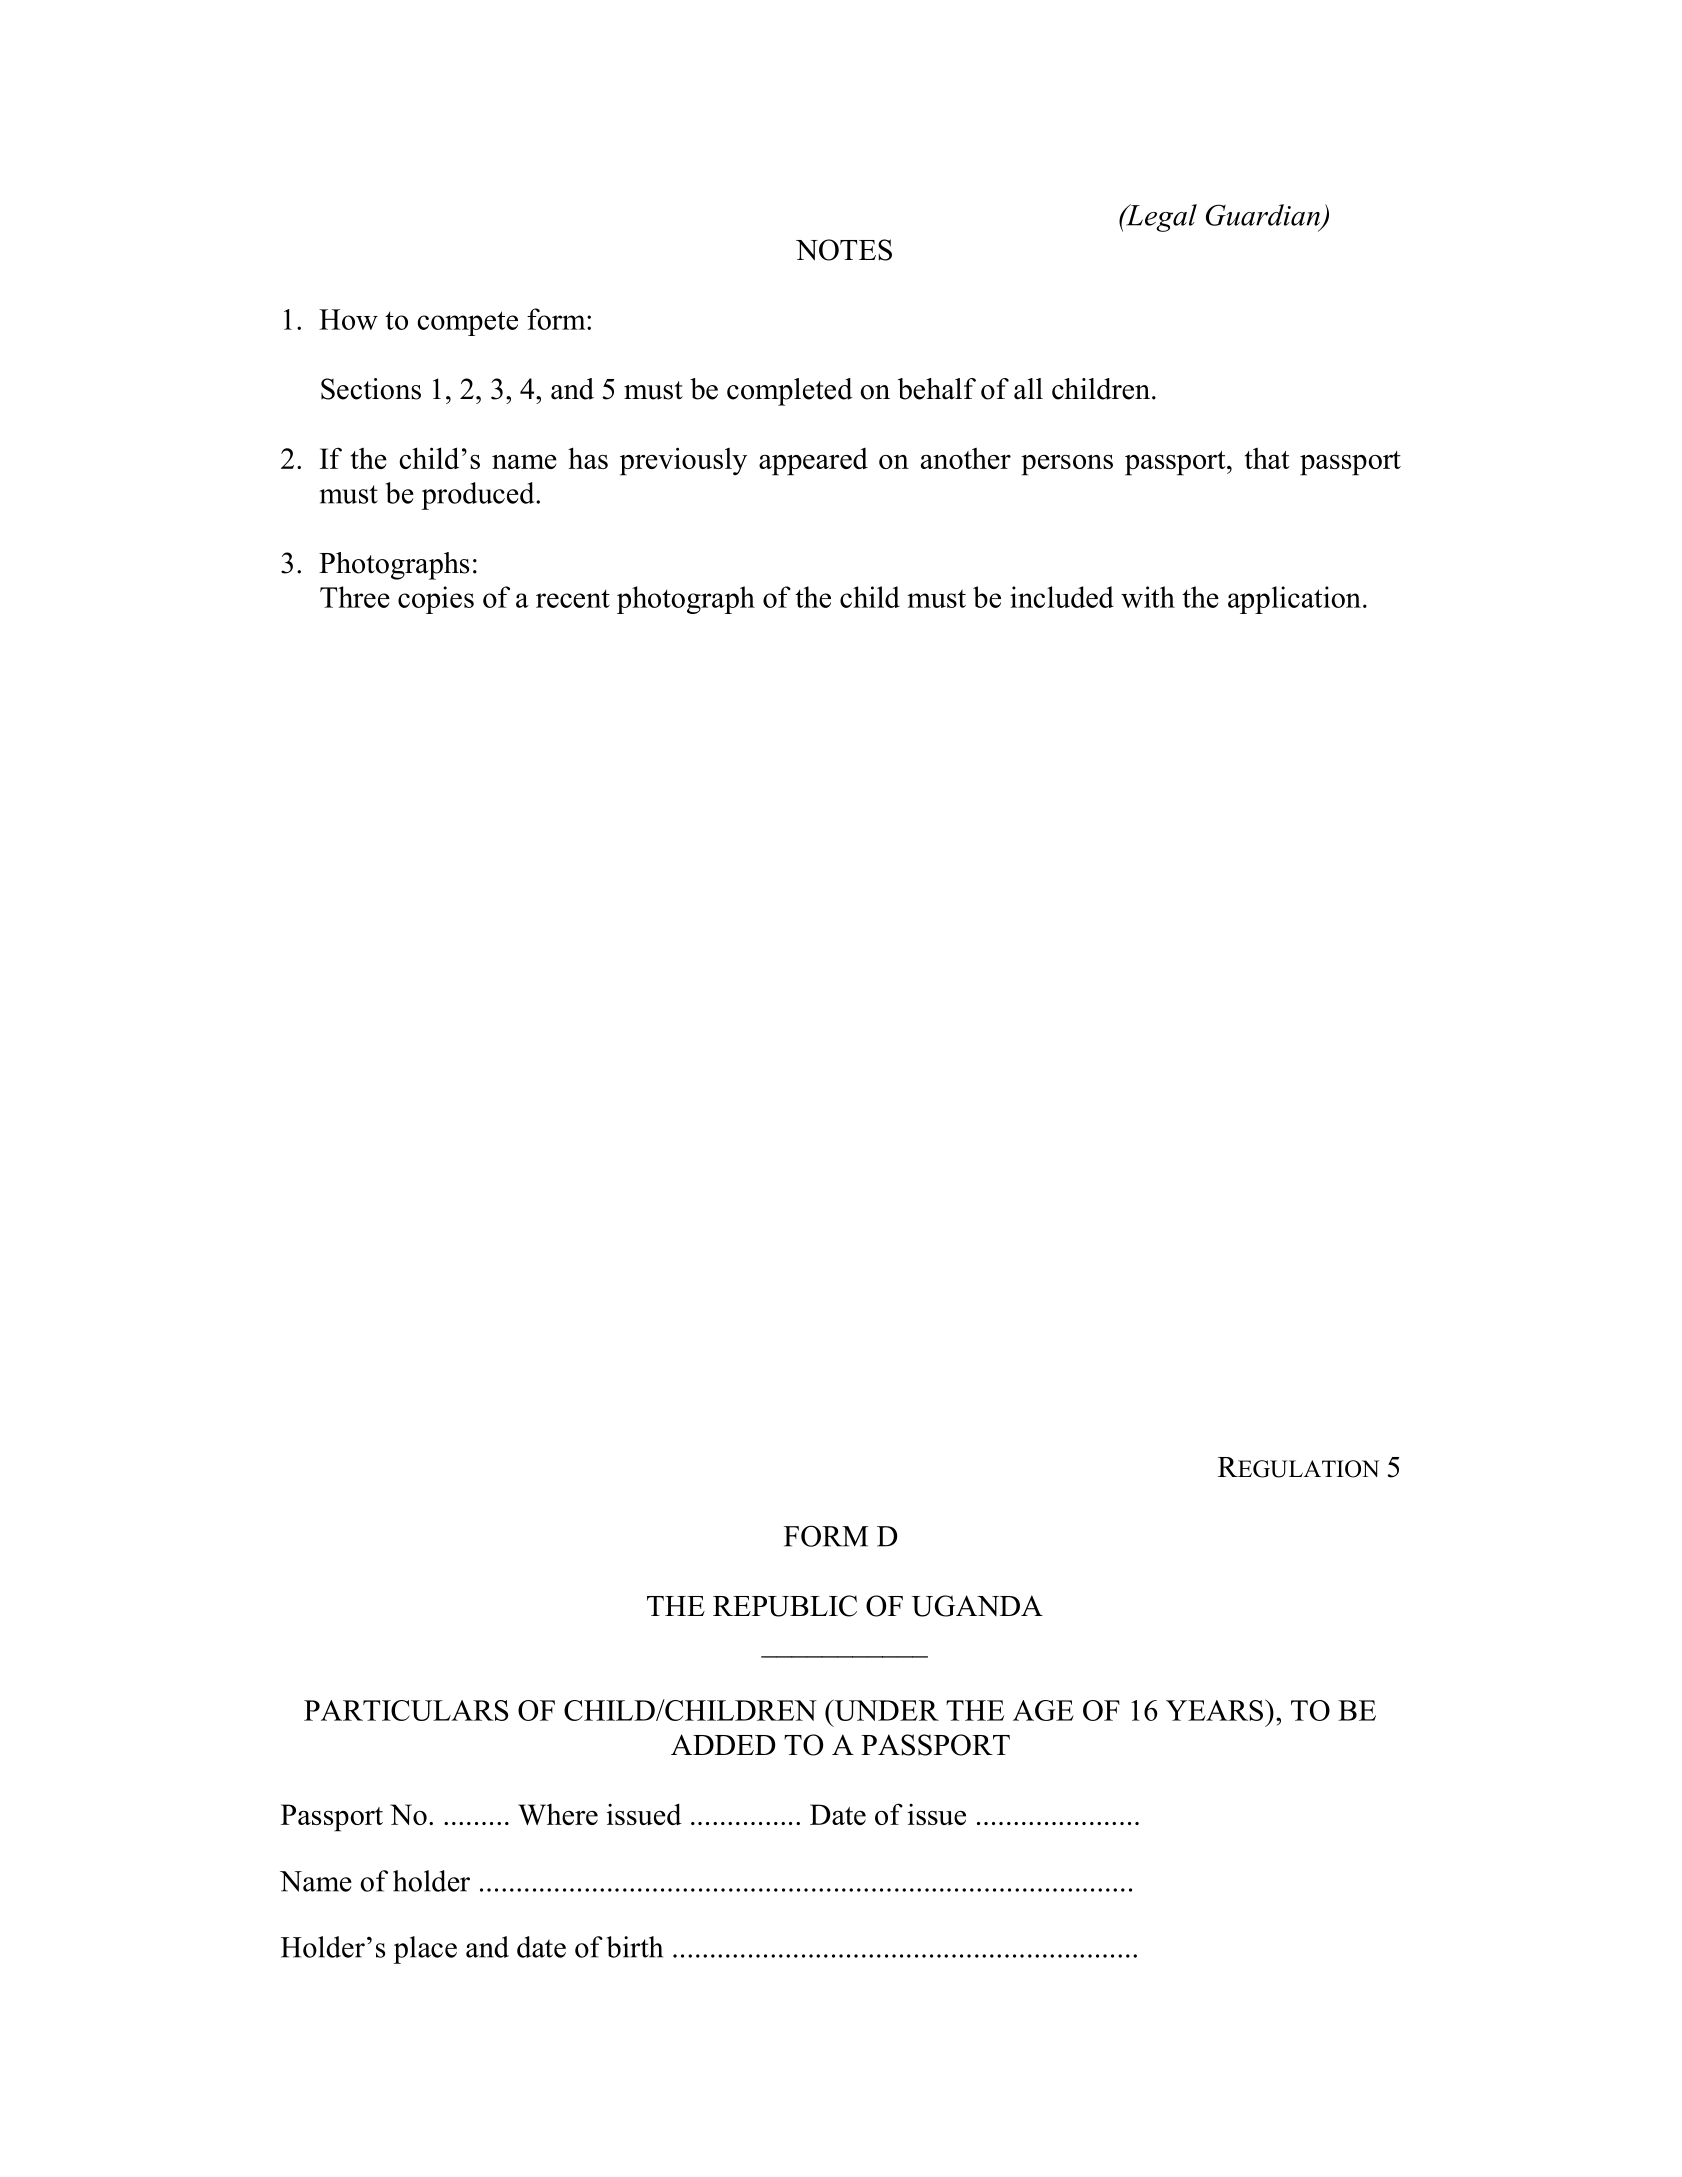  What do you see at coordinates (844, 250) in the image?
I see `NOTES` at bounding box center [844, 250].
